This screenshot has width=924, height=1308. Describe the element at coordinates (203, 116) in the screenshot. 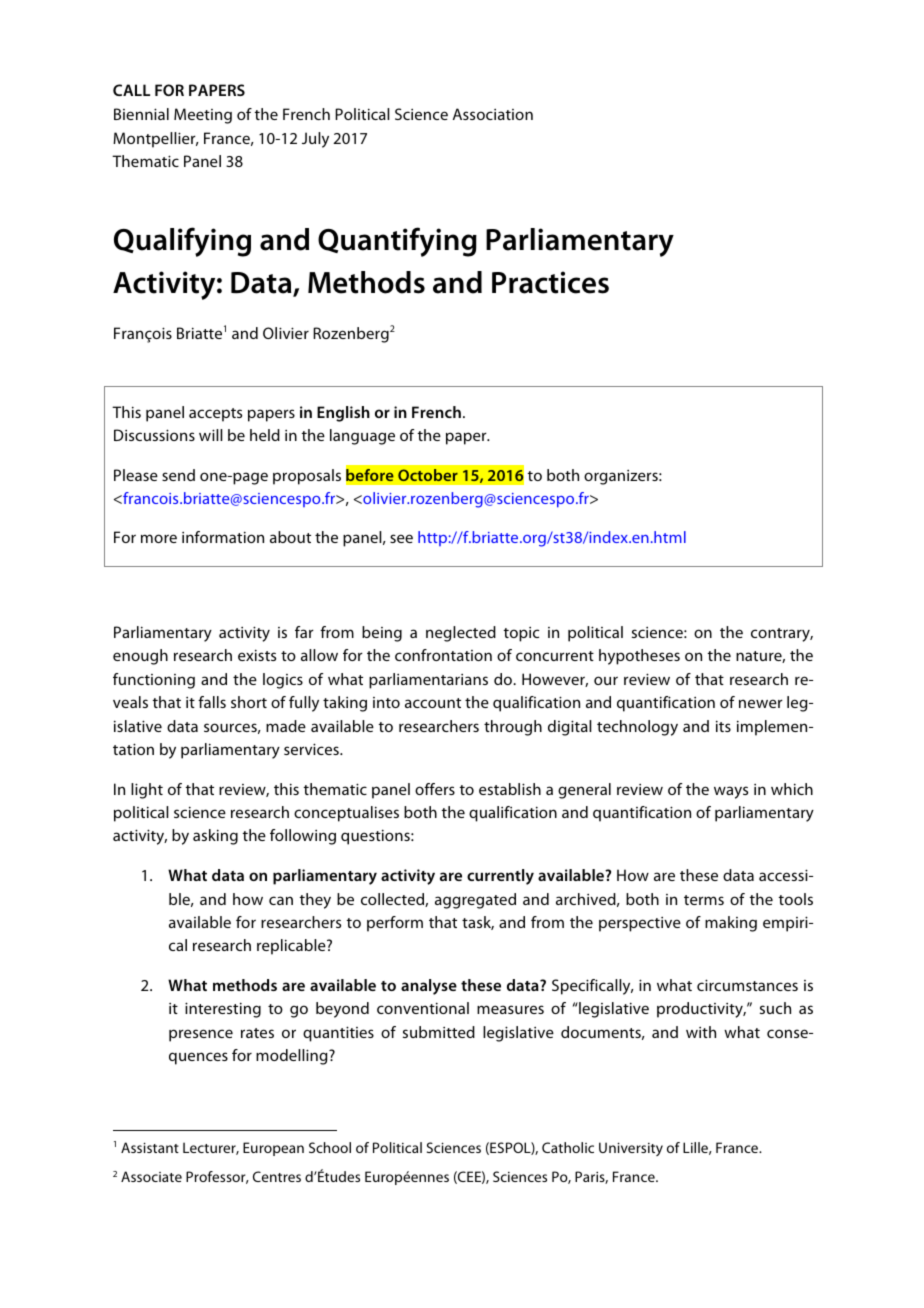

I see `Meeting` at that location.
